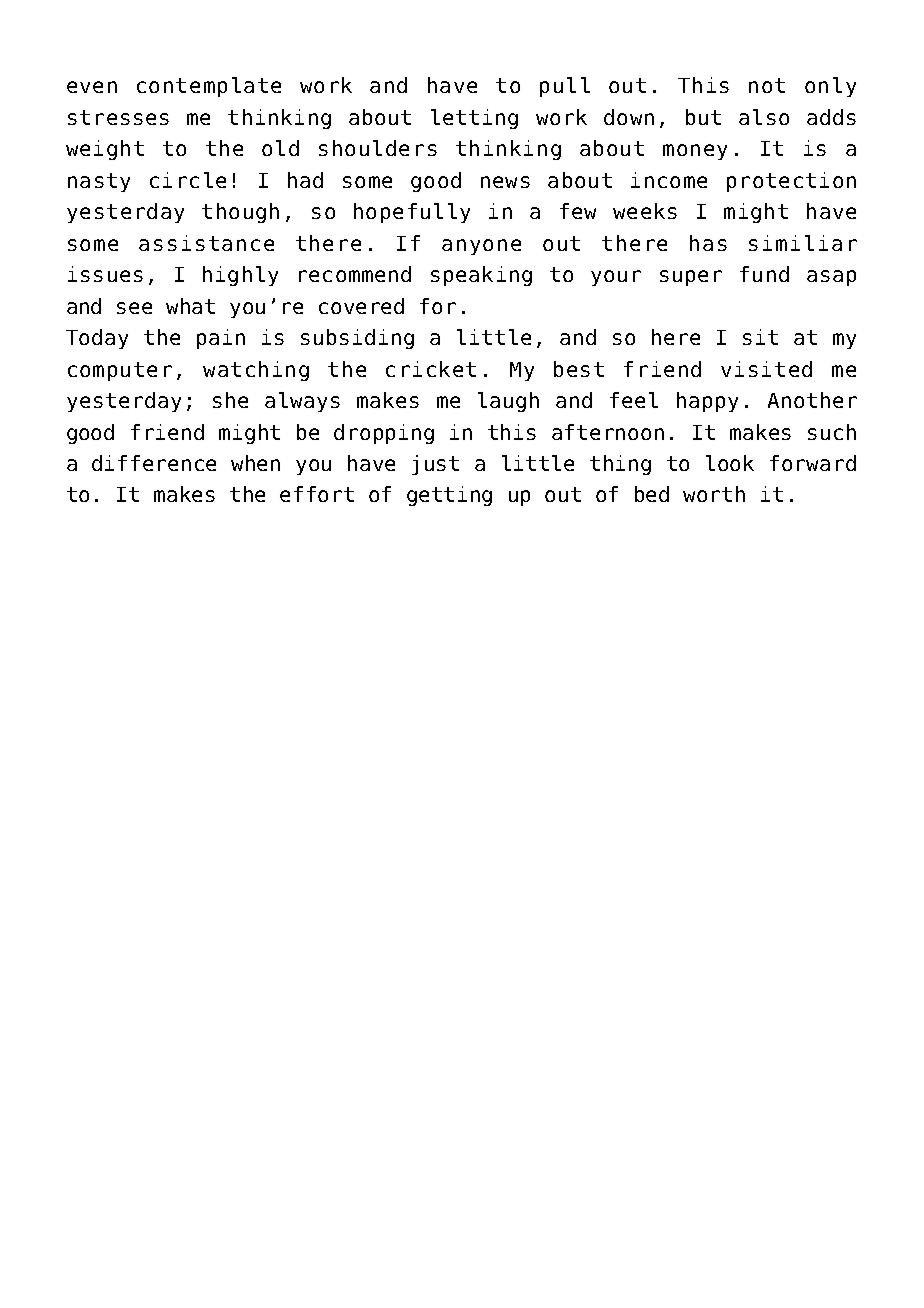 The image size is (924, 1308). What do you see at coordinates (449, 496) in the screenshot?
I see `getting` at bounding box center [449, 496].
